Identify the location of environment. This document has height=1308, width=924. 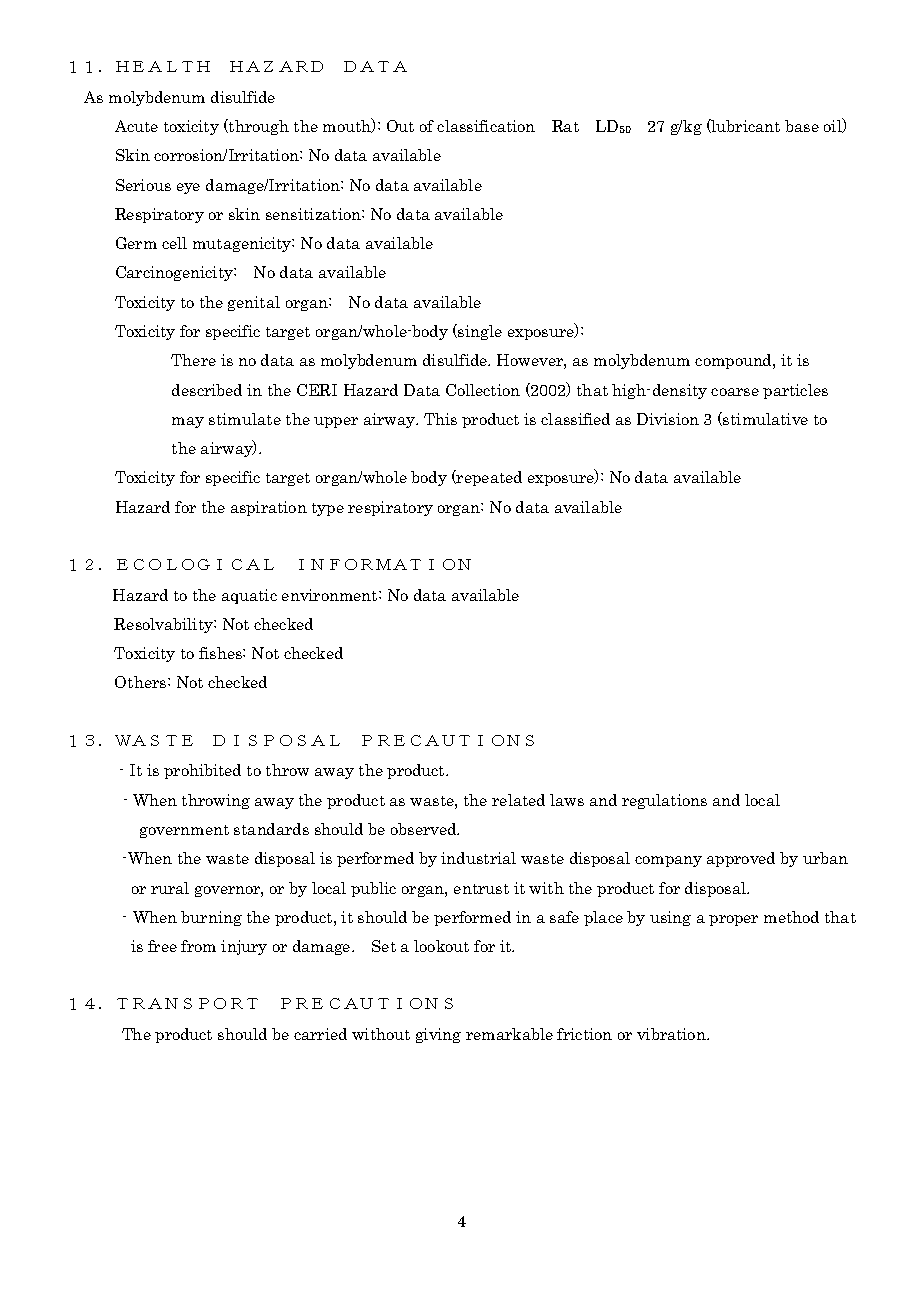
(331, 595).
